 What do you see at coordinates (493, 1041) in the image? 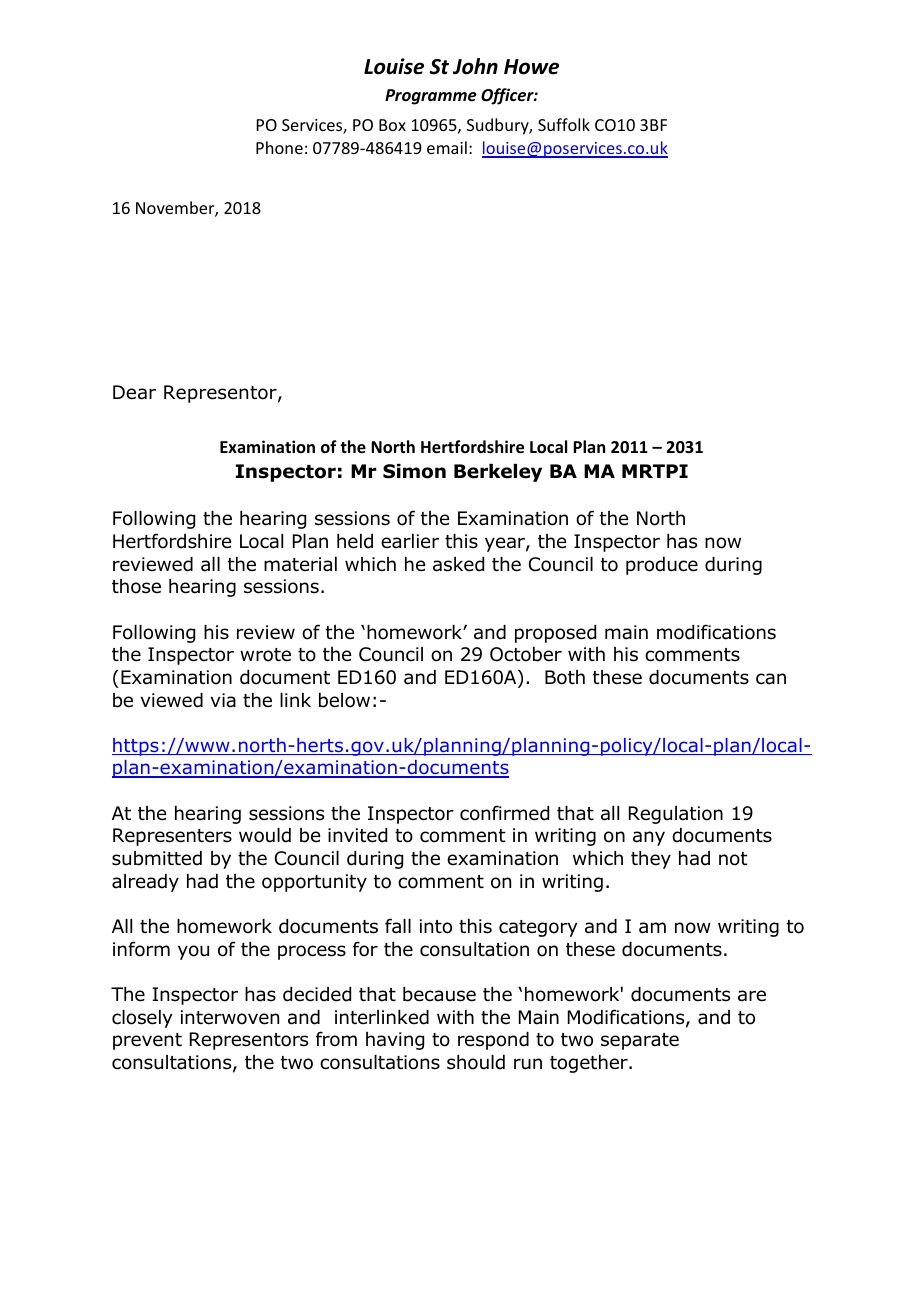
I see `respond` at bounding box center [493, 1041].
